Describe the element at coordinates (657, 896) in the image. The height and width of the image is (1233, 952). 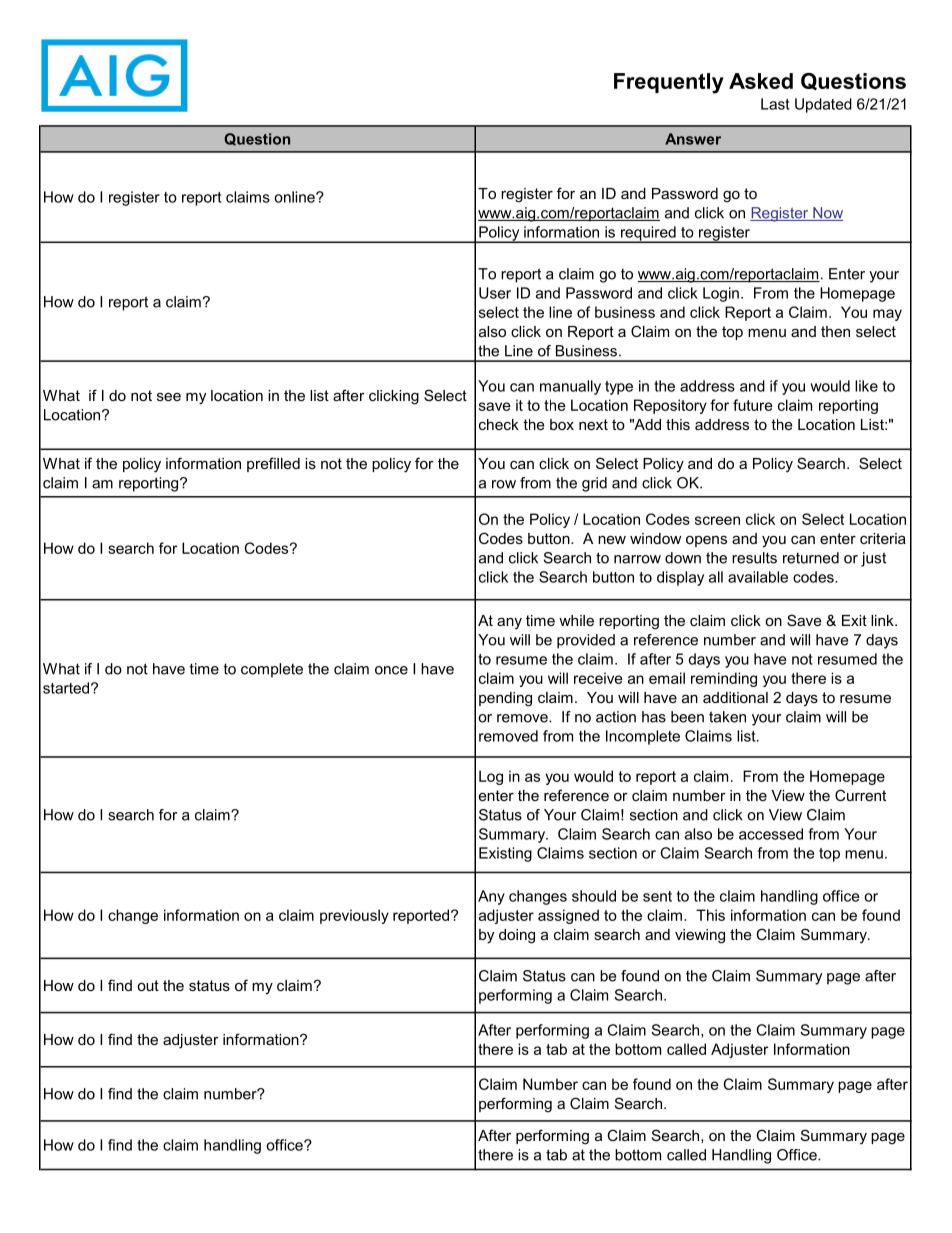
I see `sent` at that location.
